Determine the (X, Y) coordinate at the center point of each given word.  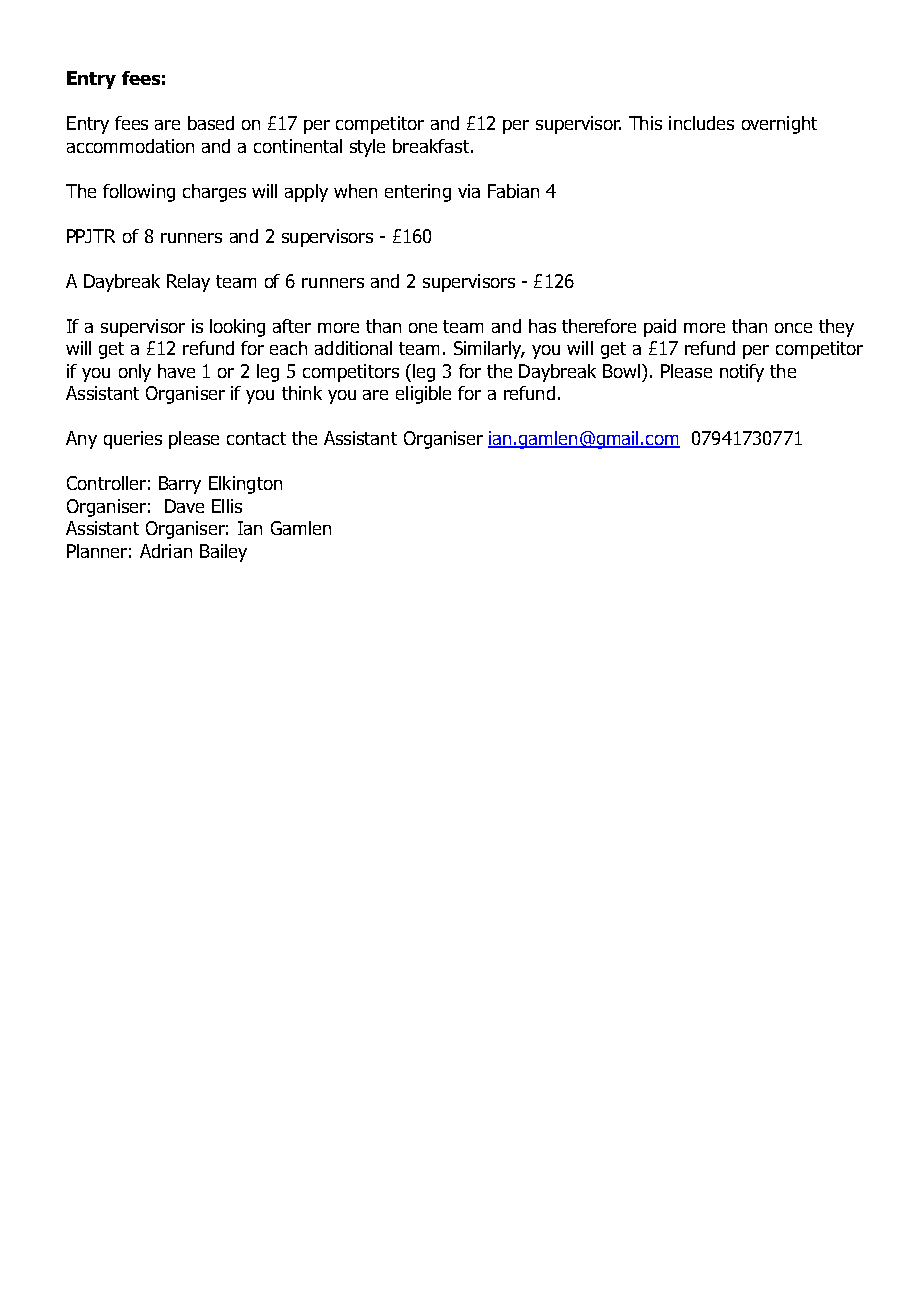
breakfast (431, 146)
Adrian (166, 551)
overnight (779, 125)
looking (237, 328)
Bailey (223, 553)
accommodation (130, 146)
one (423, 328)
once (793, 328)
